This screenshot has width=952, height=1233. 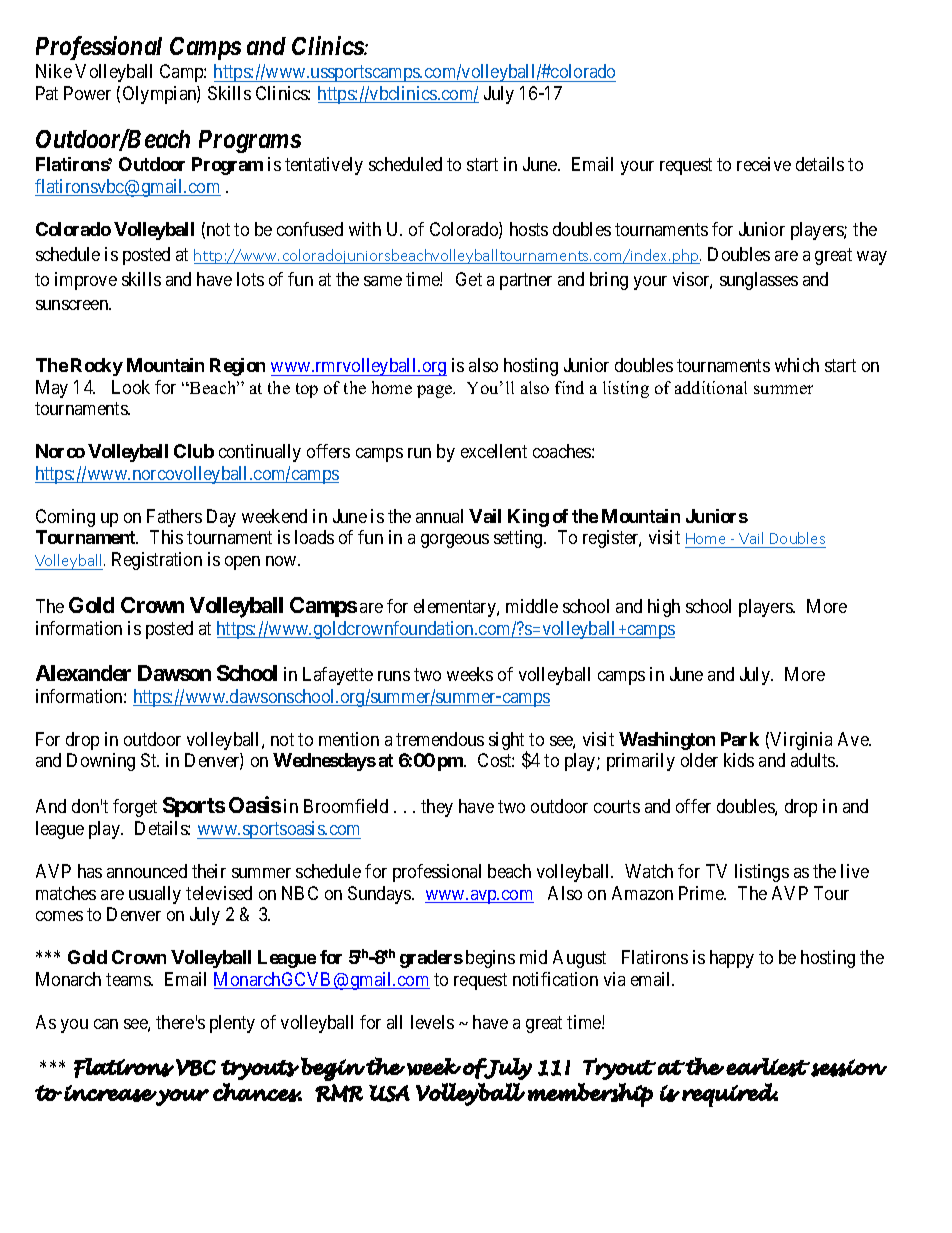 What do you see at coordinates (106, 1024) in the screenshot?
I see `can` at bounding box center [106, 1024].
